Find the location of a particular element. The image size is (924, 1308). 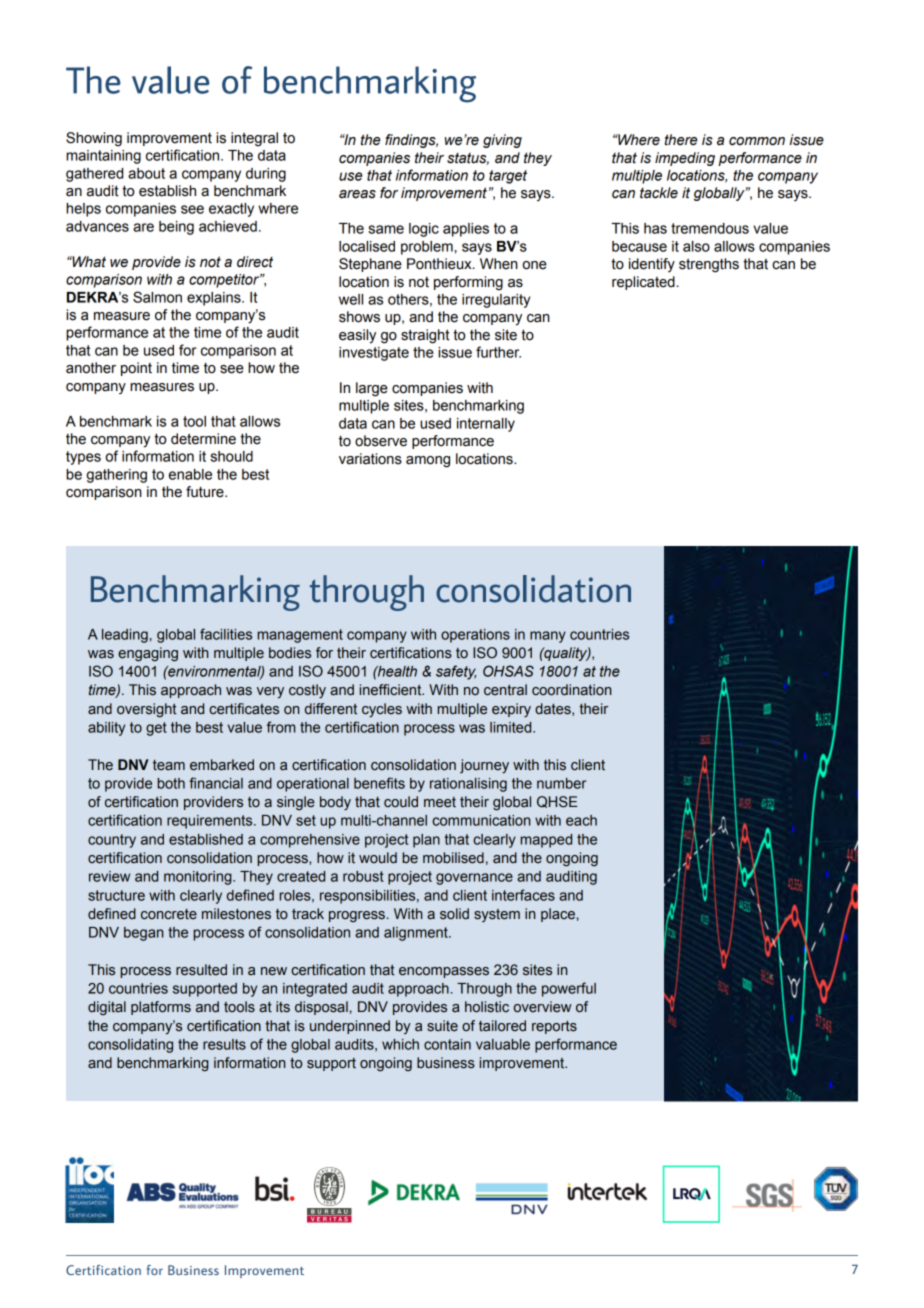

platforms is located at coordinates (161, 1008).
